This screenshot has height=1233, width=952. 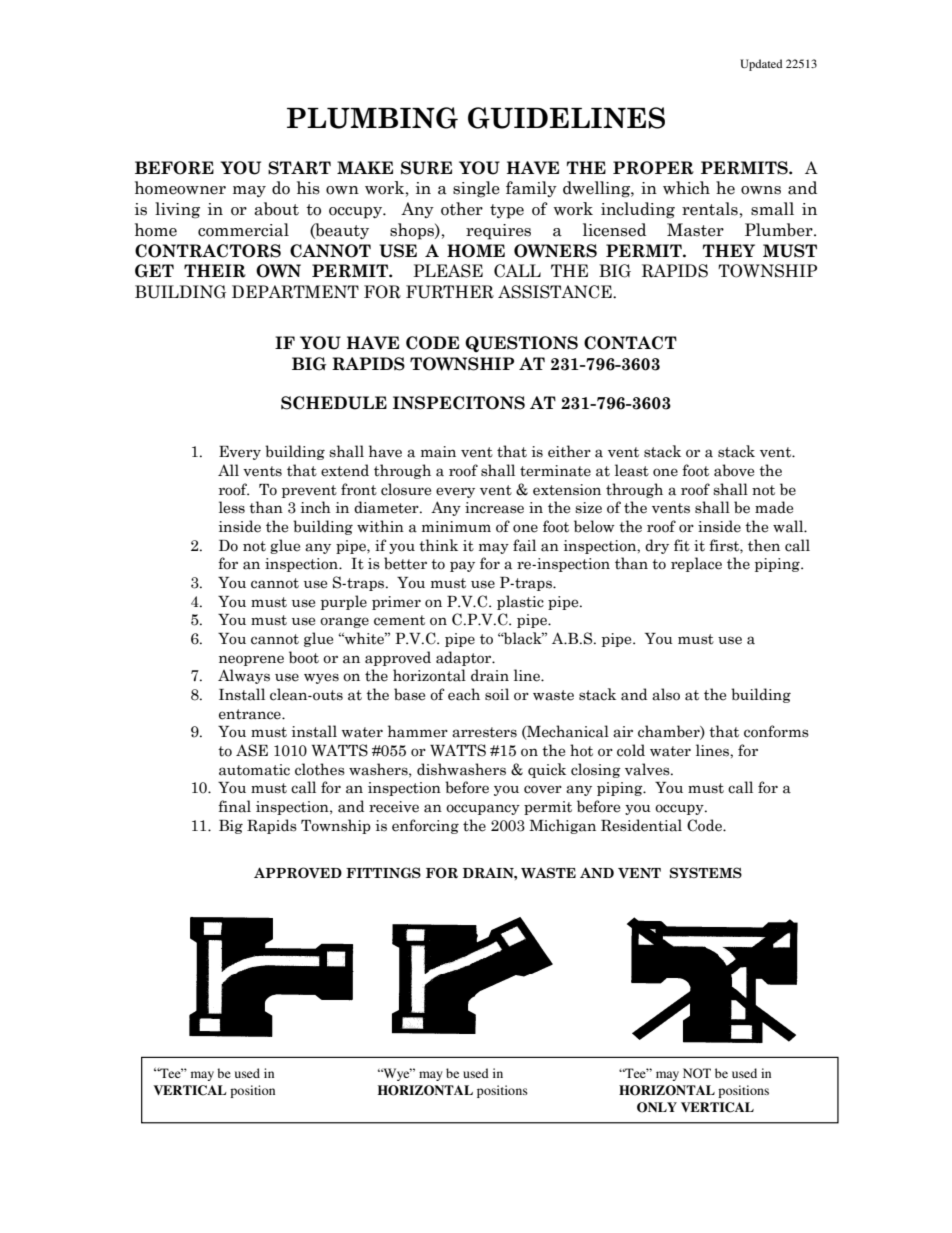 What do you see at coordinates (521, 344) in the screenshot?
I see `QUESTIONS` at bounding box center [521, 344].
